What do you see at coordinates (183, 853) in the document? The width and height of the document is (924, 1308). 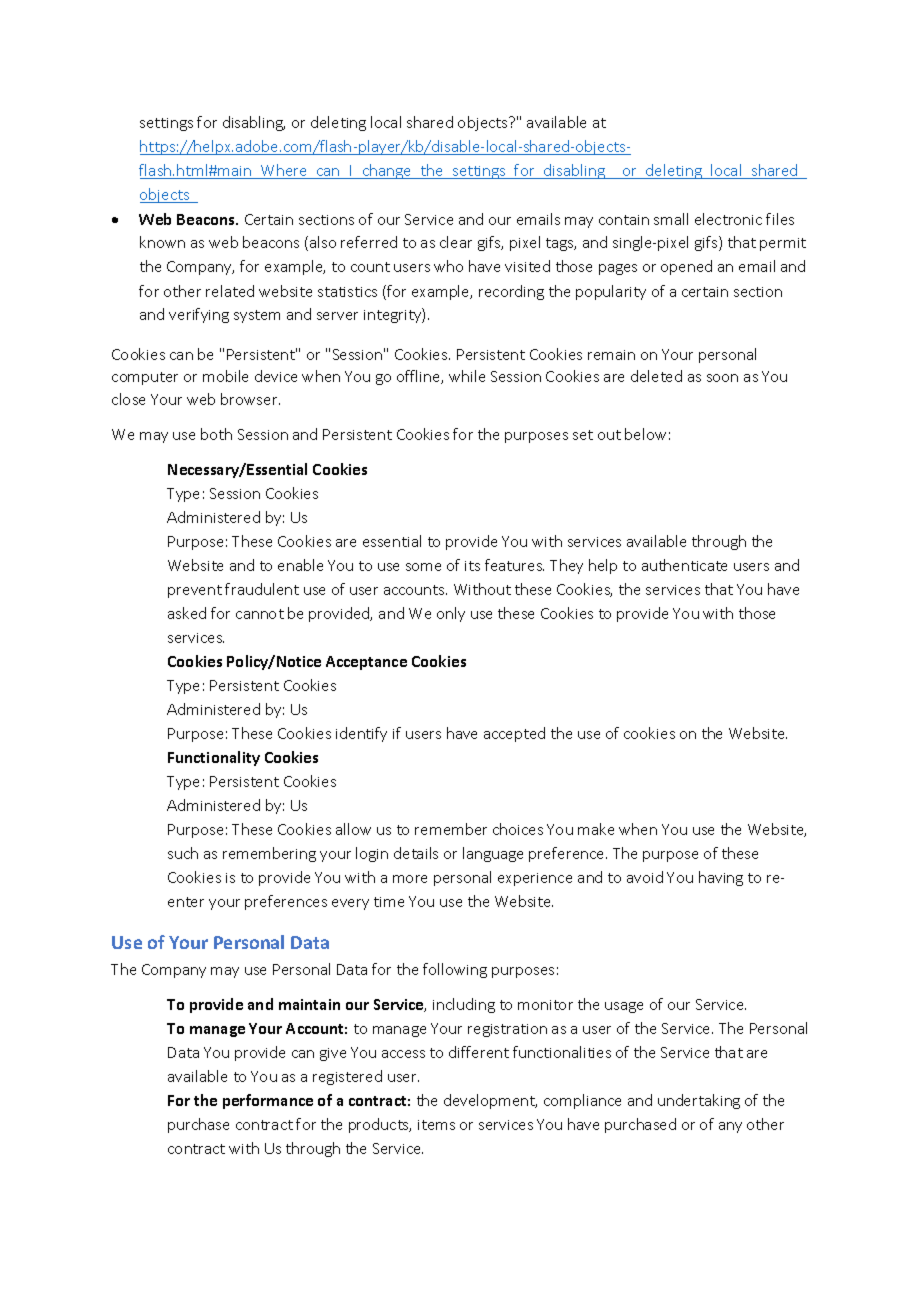 I see `such` at bounding box center [183, 853].
